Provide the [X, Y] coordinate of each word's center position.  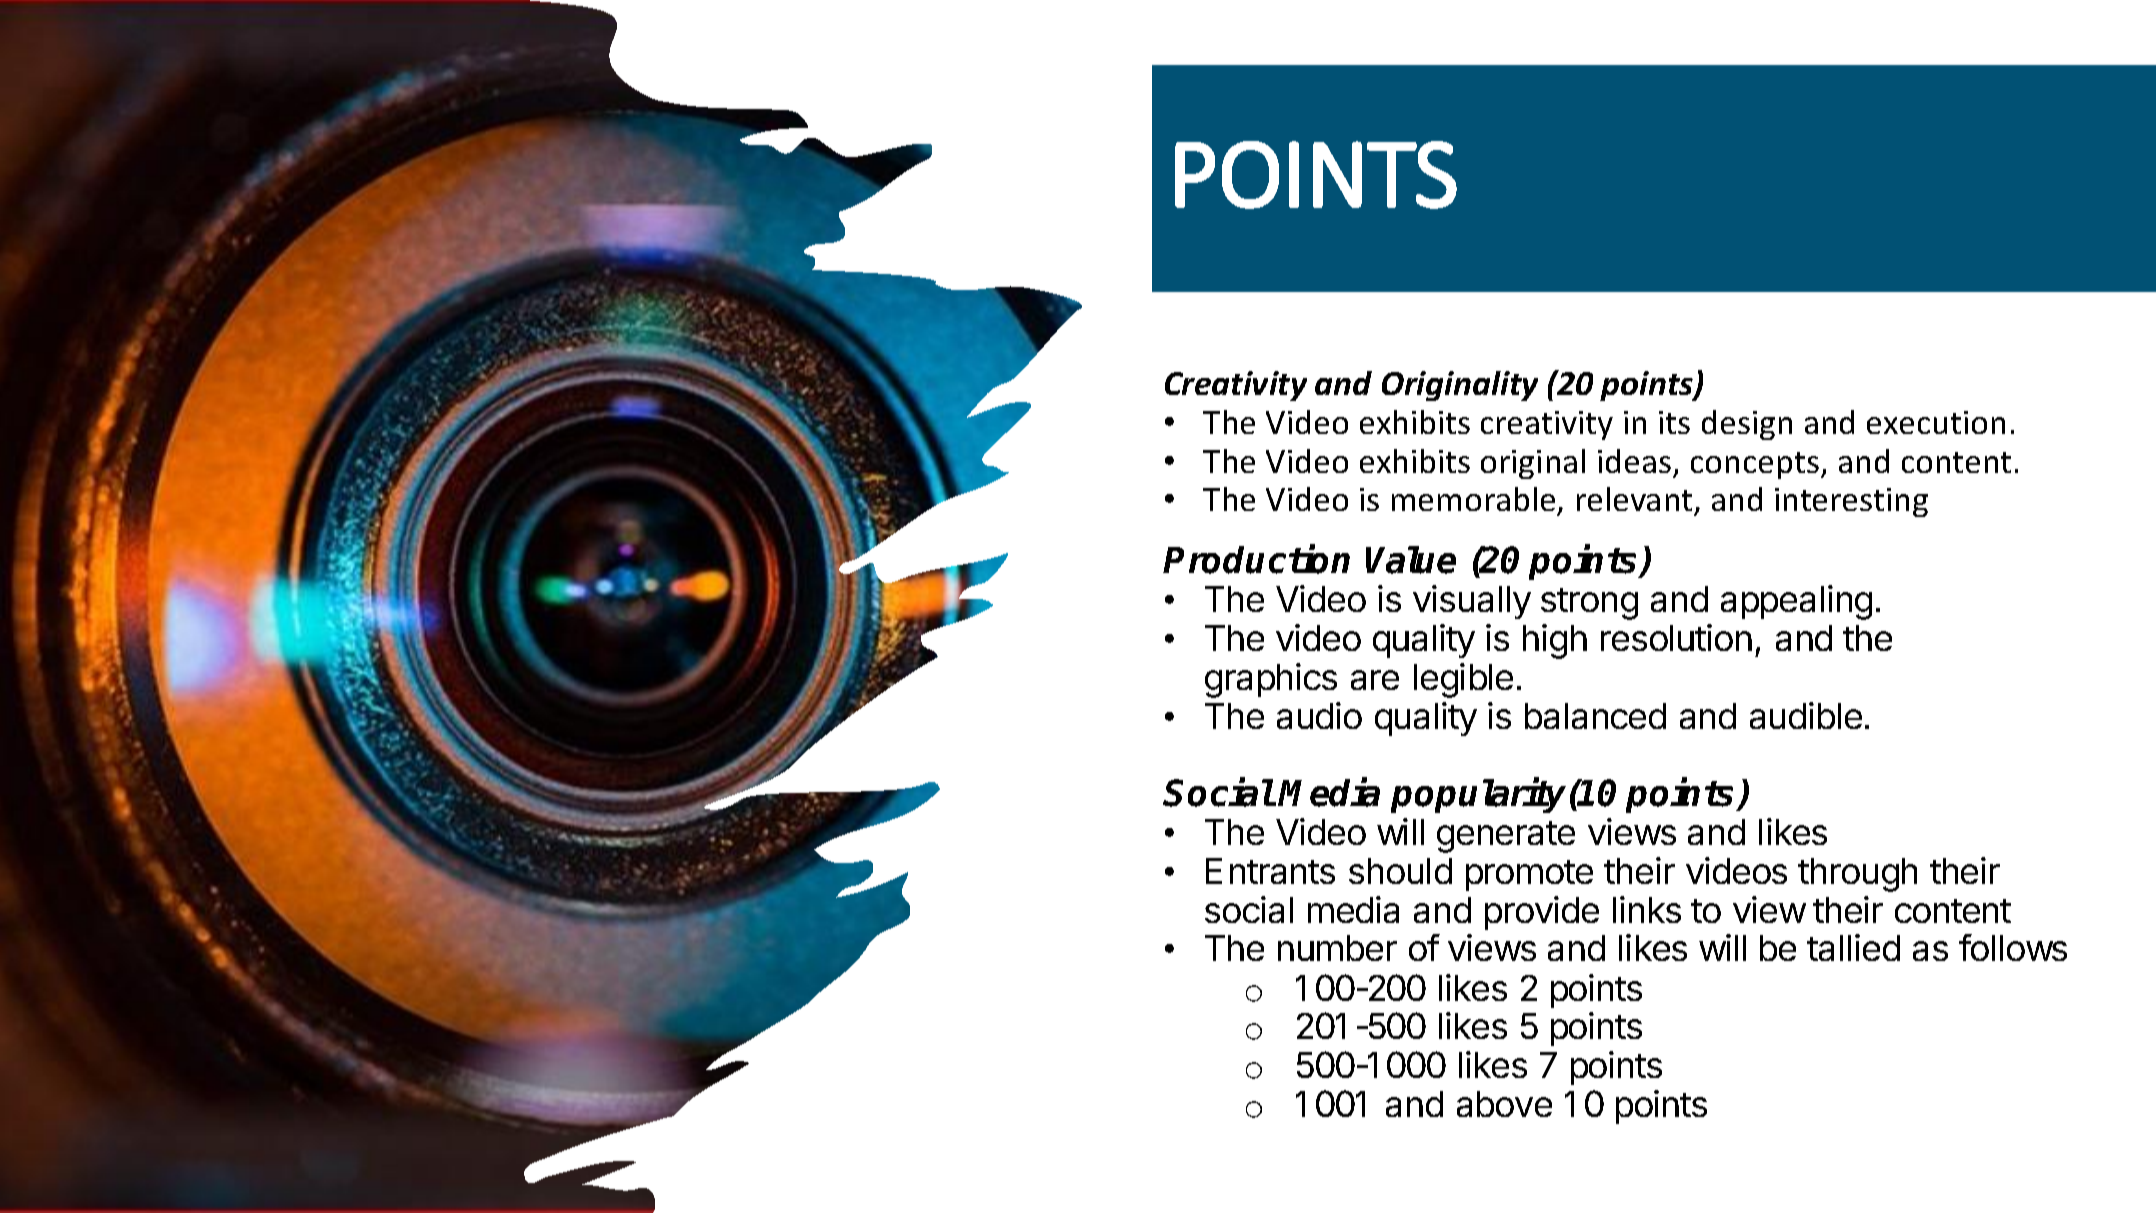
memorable [1473, 499]
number [1337, 948]
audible [1806, 715]
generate [1506, 837]
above [1504, 1104]
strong [1589, 604]
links [1647, 909]
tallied [1853, 947]
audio [1319, 715]
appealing [1796, 602]
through [1857, 875]
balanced [1595, 716]
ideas [1634, 461]
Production [1256, 559]
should [1400, 871]
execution [1936, 422]
